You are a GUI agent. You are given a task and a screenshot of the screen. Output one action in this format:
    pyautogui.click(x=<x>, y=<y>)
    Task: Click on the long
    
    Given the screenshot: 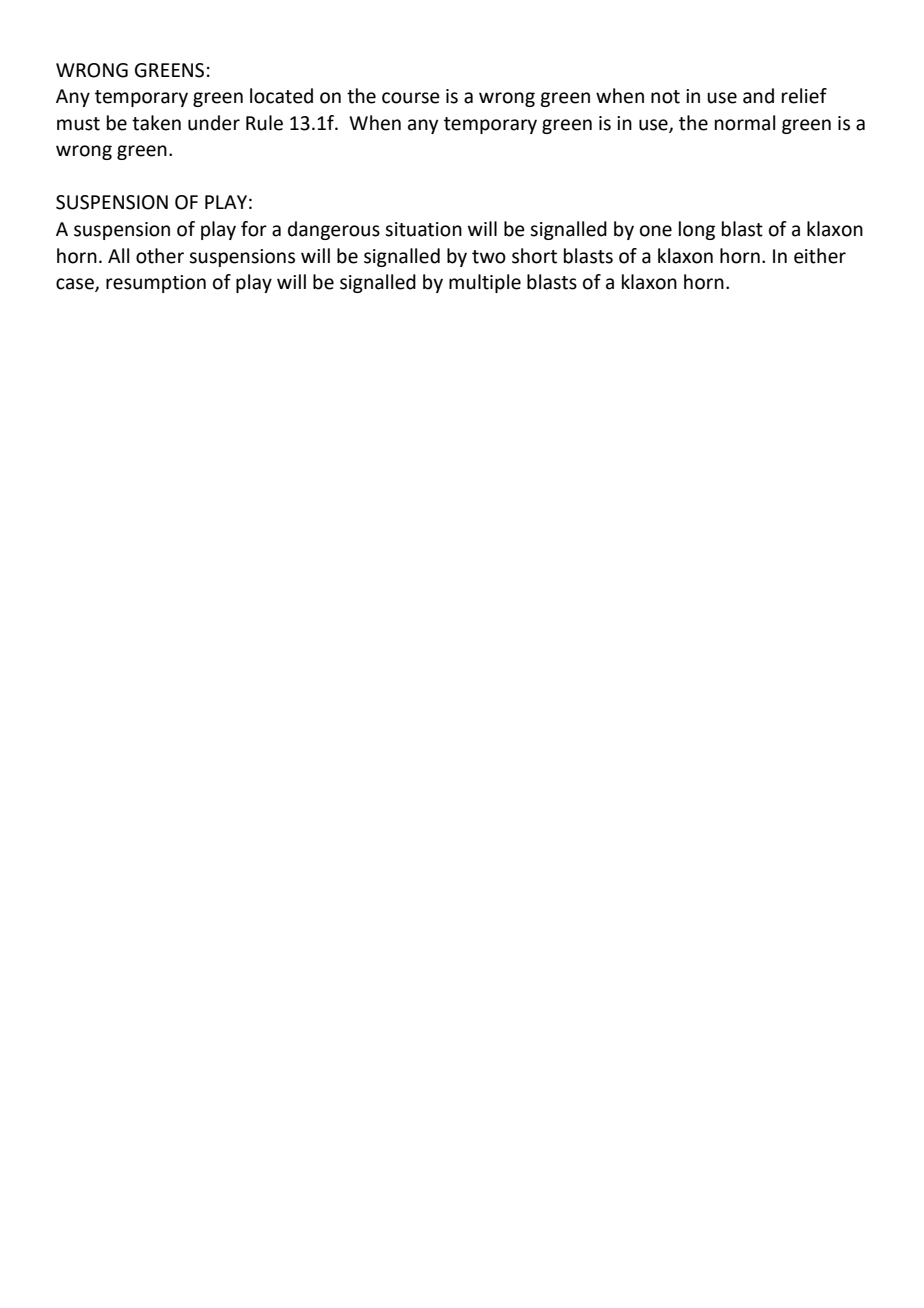 What is the action you would take?
    pyautogui.click(x=697, y=230)
